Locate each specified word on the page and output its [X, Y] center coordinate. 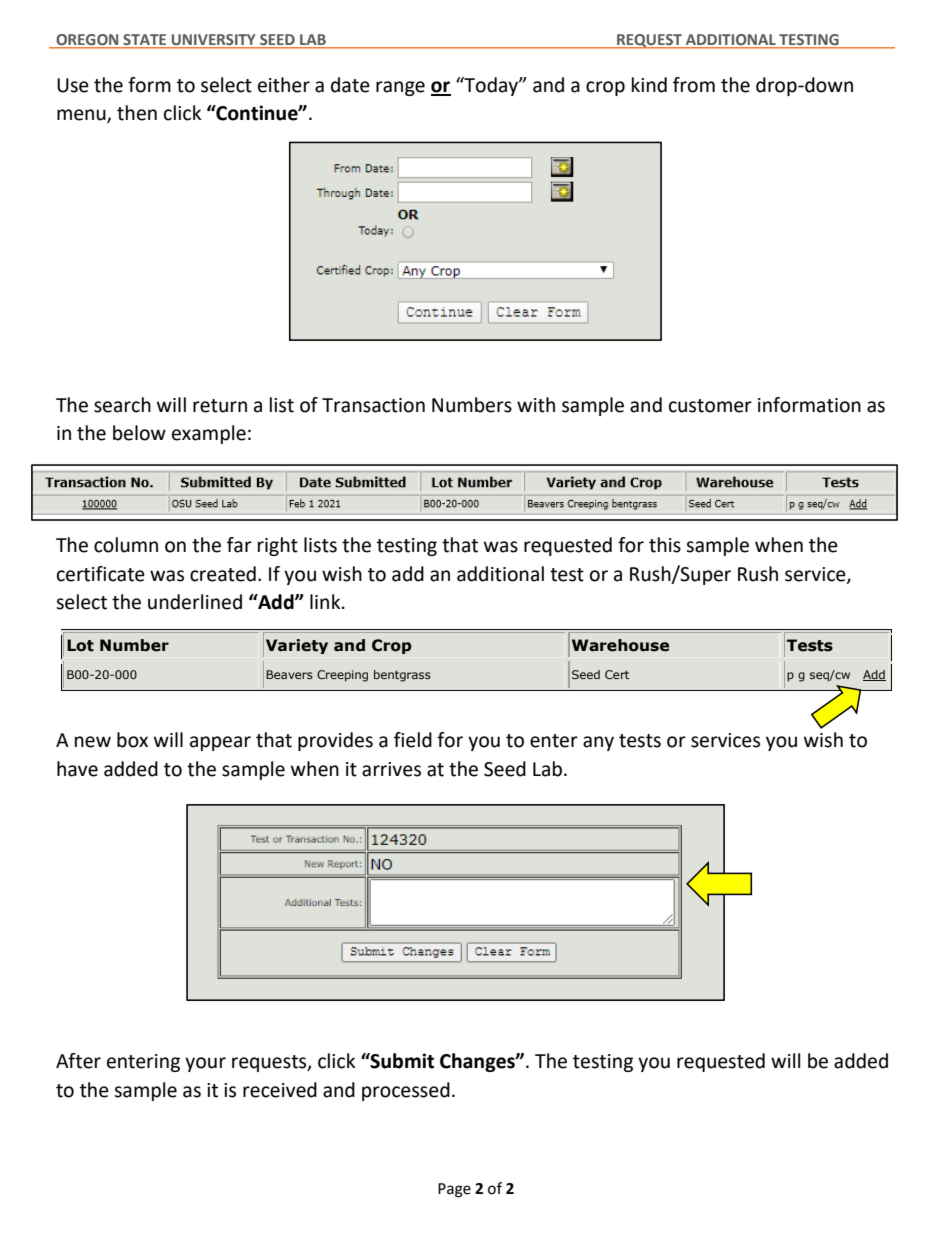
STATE [145, 41]
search [122, 405]
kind [649, 85]
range [400, 88]
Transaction [373, 405]
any [598, 743]
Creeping [342, 676]
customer [710, 406]
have [77, 769]
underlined [195, 602]
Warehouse [620, 645]
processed [406, 1091]
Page [454, 1190]
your [205, 1064]
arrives [391, 769]
